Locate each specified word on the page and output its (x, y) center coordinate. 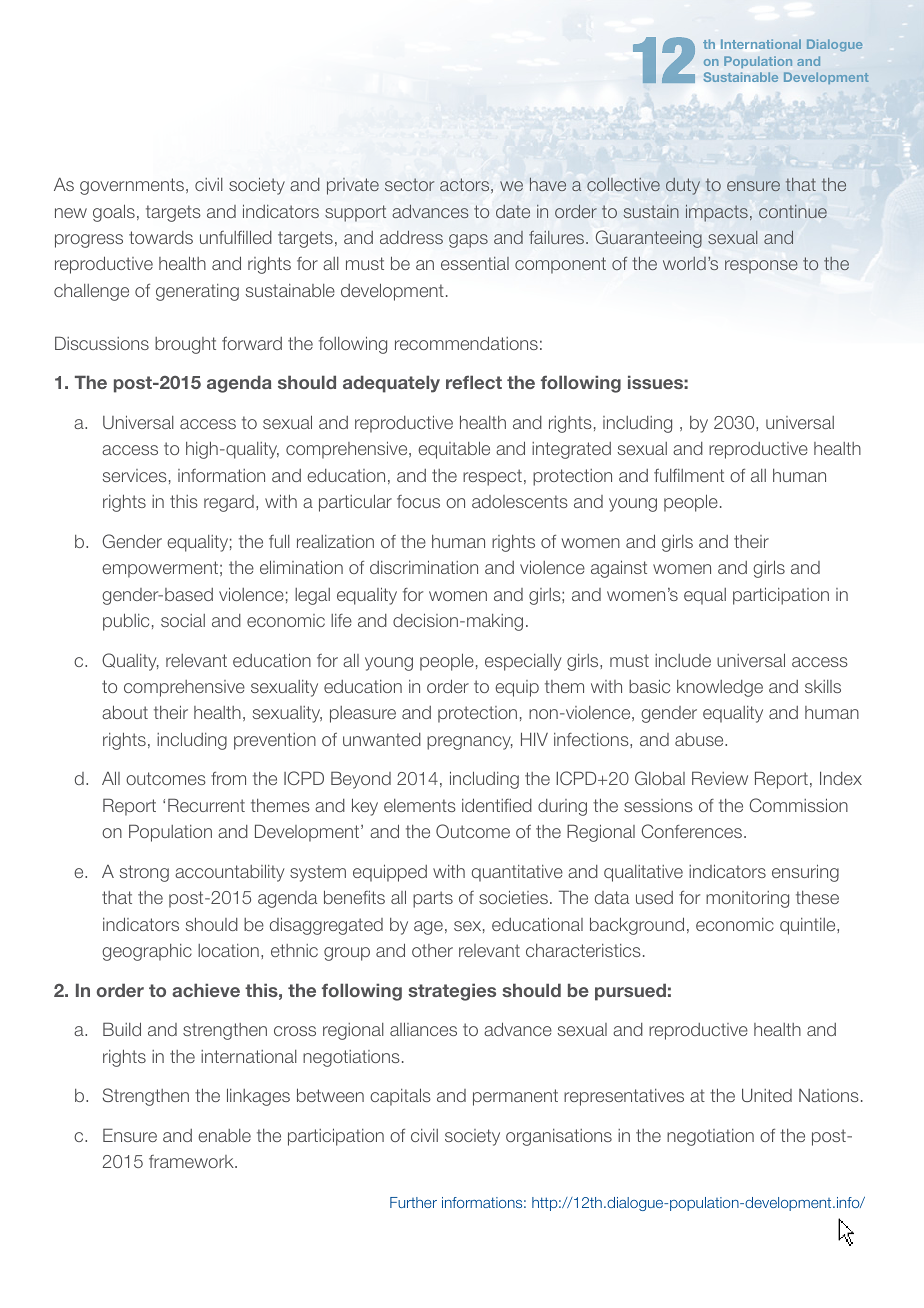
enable (224, 1135)
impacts (717, 213)
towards (161, 237)
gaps (468, 241)
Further (413, 1202)
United (767, 1095)
